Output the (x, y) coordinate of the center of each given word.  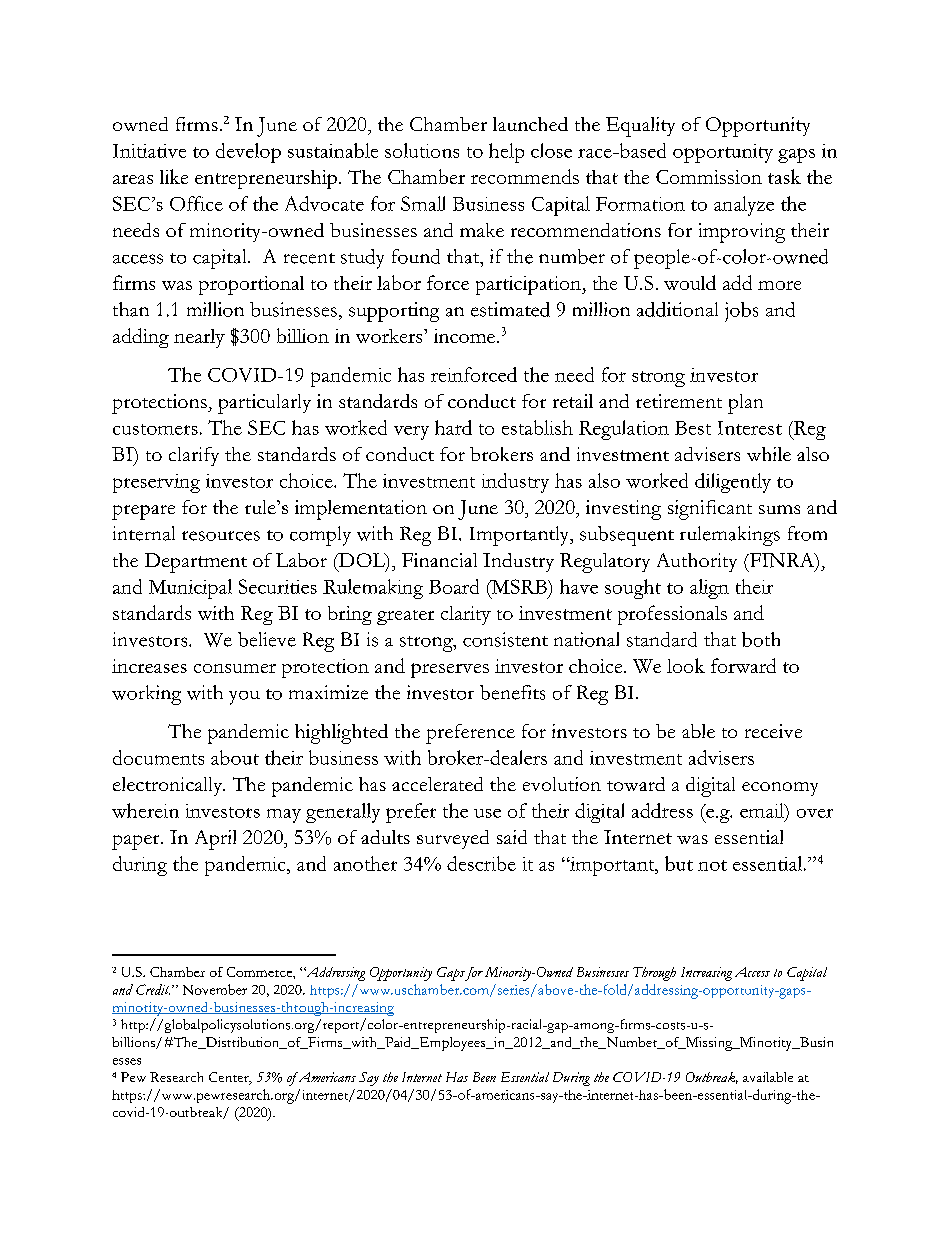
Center (230, 1078)
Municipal (190, 589)
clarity (466, 615)
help (506, 153)
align (709, 589)
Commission (709, 177)
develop (248, 153)
